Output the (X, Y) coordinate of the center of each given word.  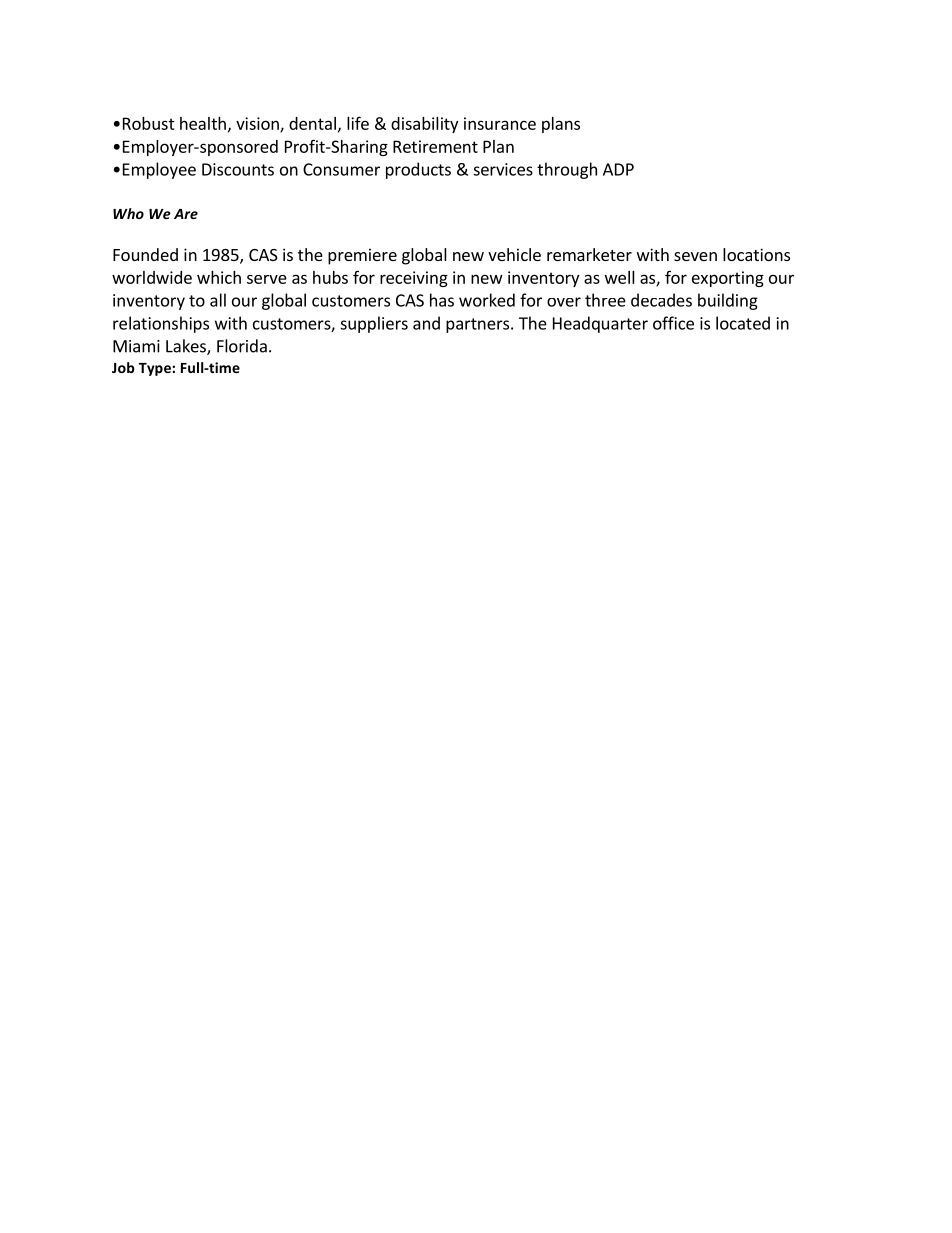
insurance (500, 123)
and (426, 323)
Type (156, 369)
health (203, 123)
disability (424, 125)
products (418, 170)
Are (186, 214)
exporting (728, 279)
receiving (414, 279)
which (219, 277)
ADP (618, 169)
